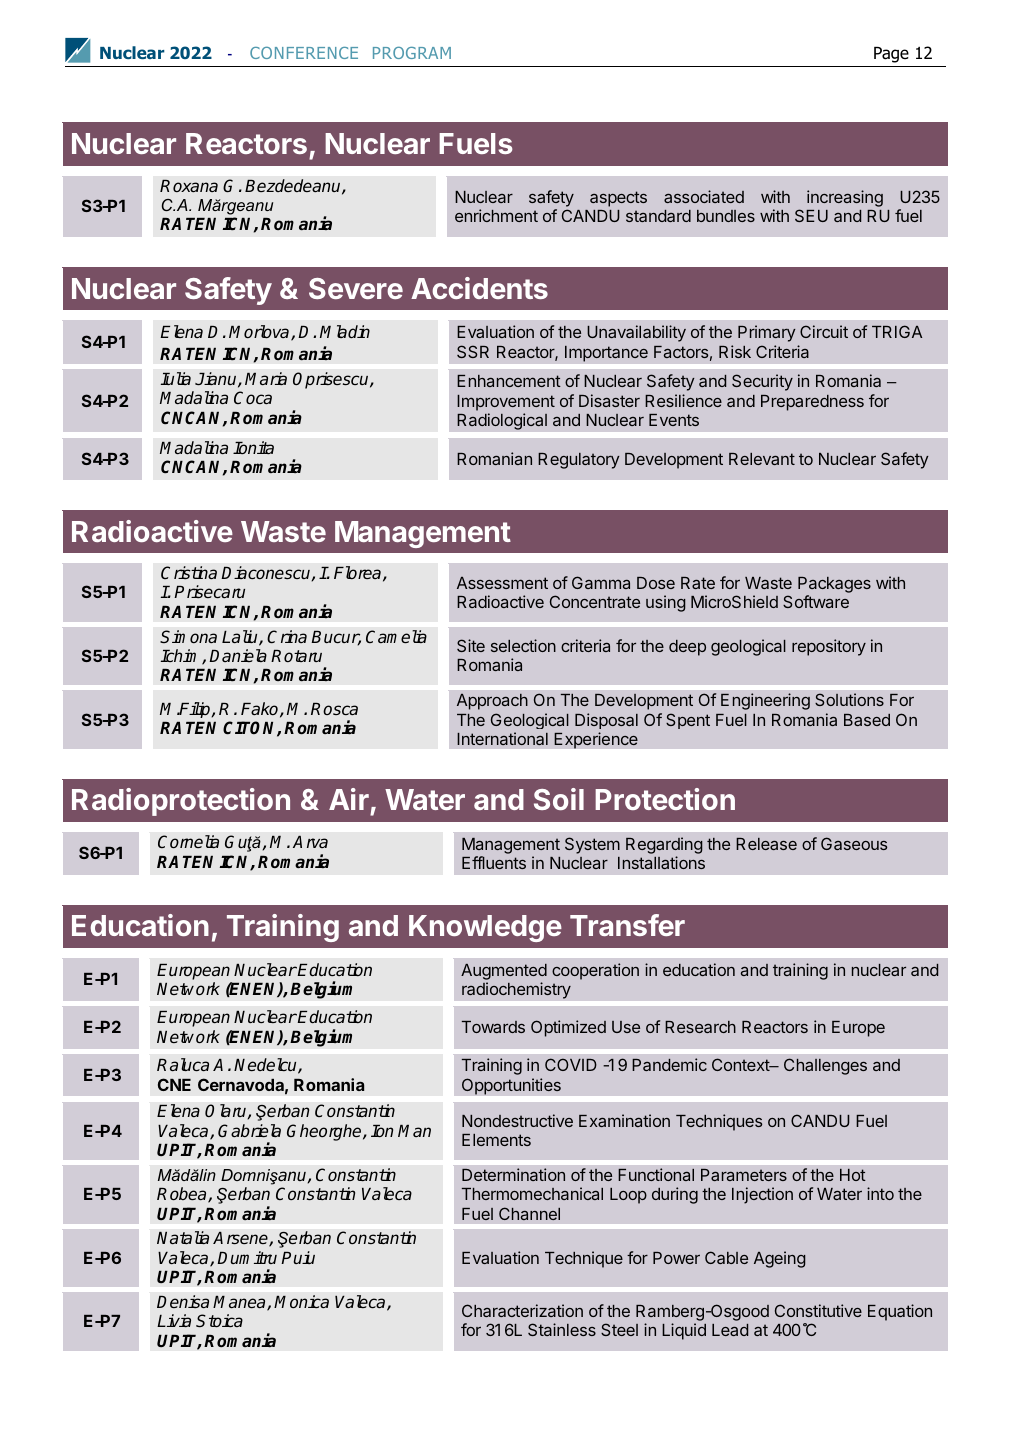  I want to click on Solutions, so click(849, 699).
